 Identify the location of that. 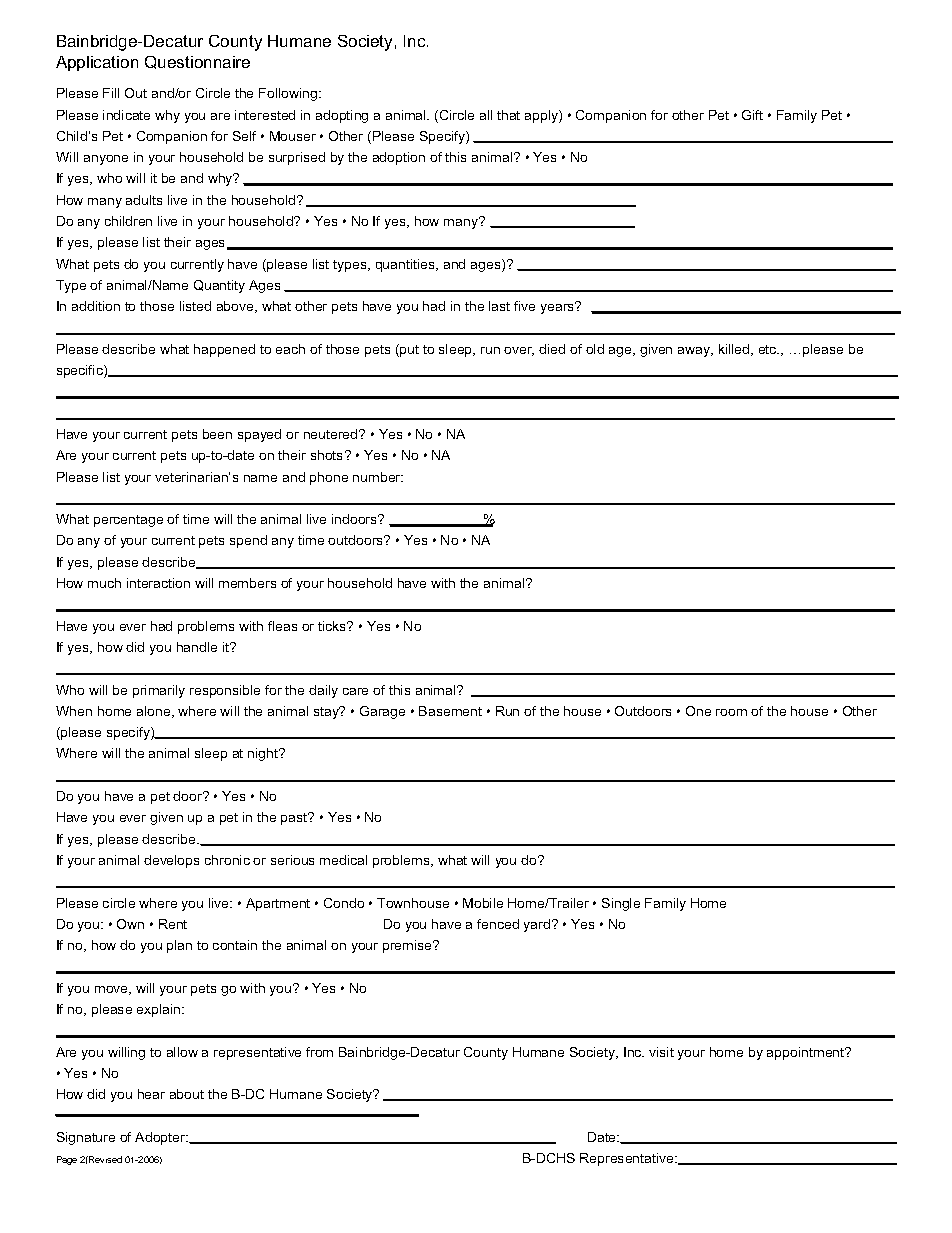
(508, 115).
